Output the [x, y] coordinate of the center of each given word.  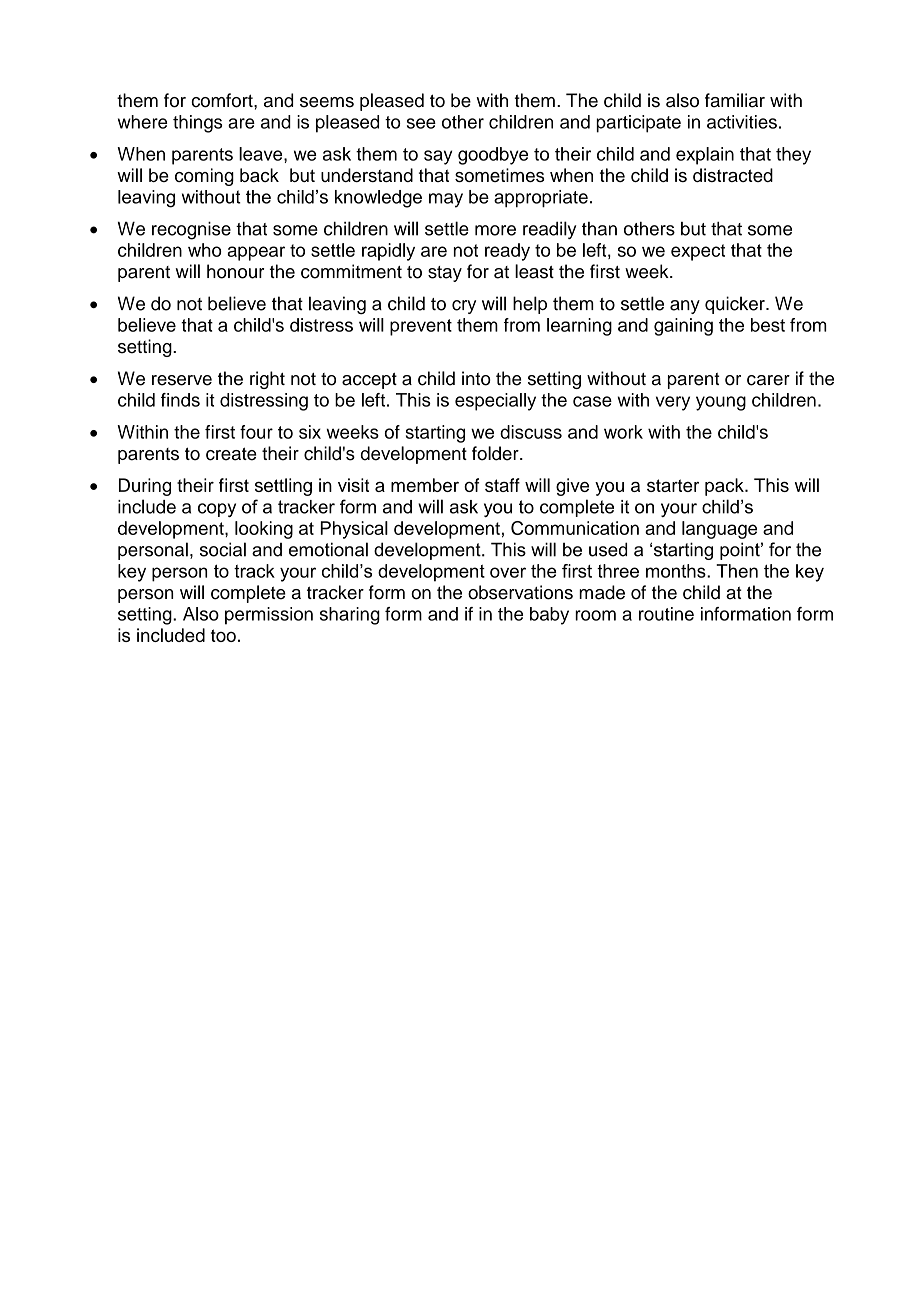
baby [549, 616]
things [197, 124]
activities [742, 122]
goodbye [493, 156]
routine [666, 614]
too [223, 635]
